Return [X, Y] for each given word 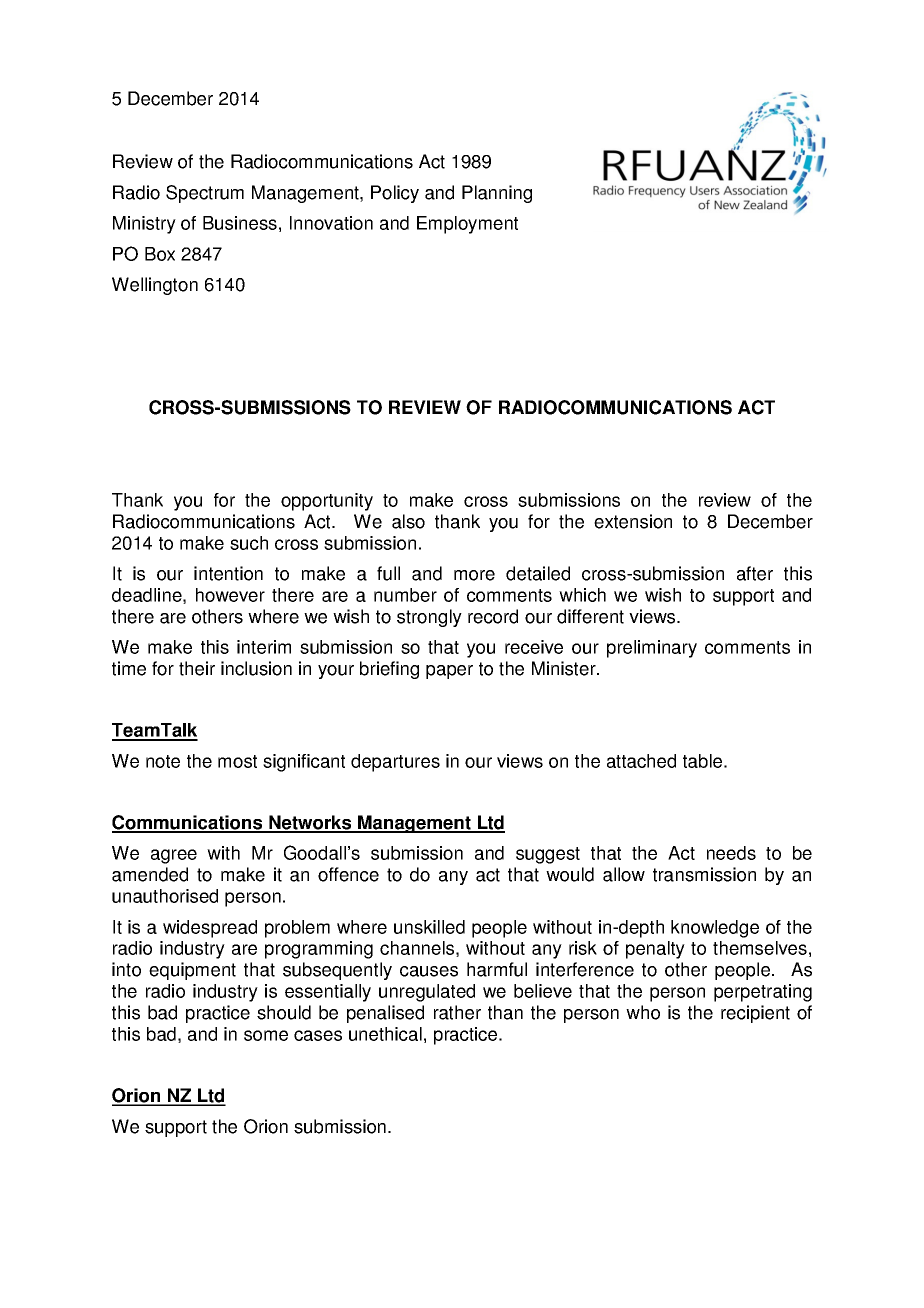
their [197, 668]
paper [449, 672]
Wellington [155, 286]
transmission [704, 874]
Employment [467, 225]
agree [174, 856]
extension [633, 521]
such [249, 543]
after [755, 573]
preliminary [652, 649]
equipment [192, 971]
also [408, 521]
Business [240, 223]
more [474, 575]
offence [348, 874]
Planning [497, 194]
